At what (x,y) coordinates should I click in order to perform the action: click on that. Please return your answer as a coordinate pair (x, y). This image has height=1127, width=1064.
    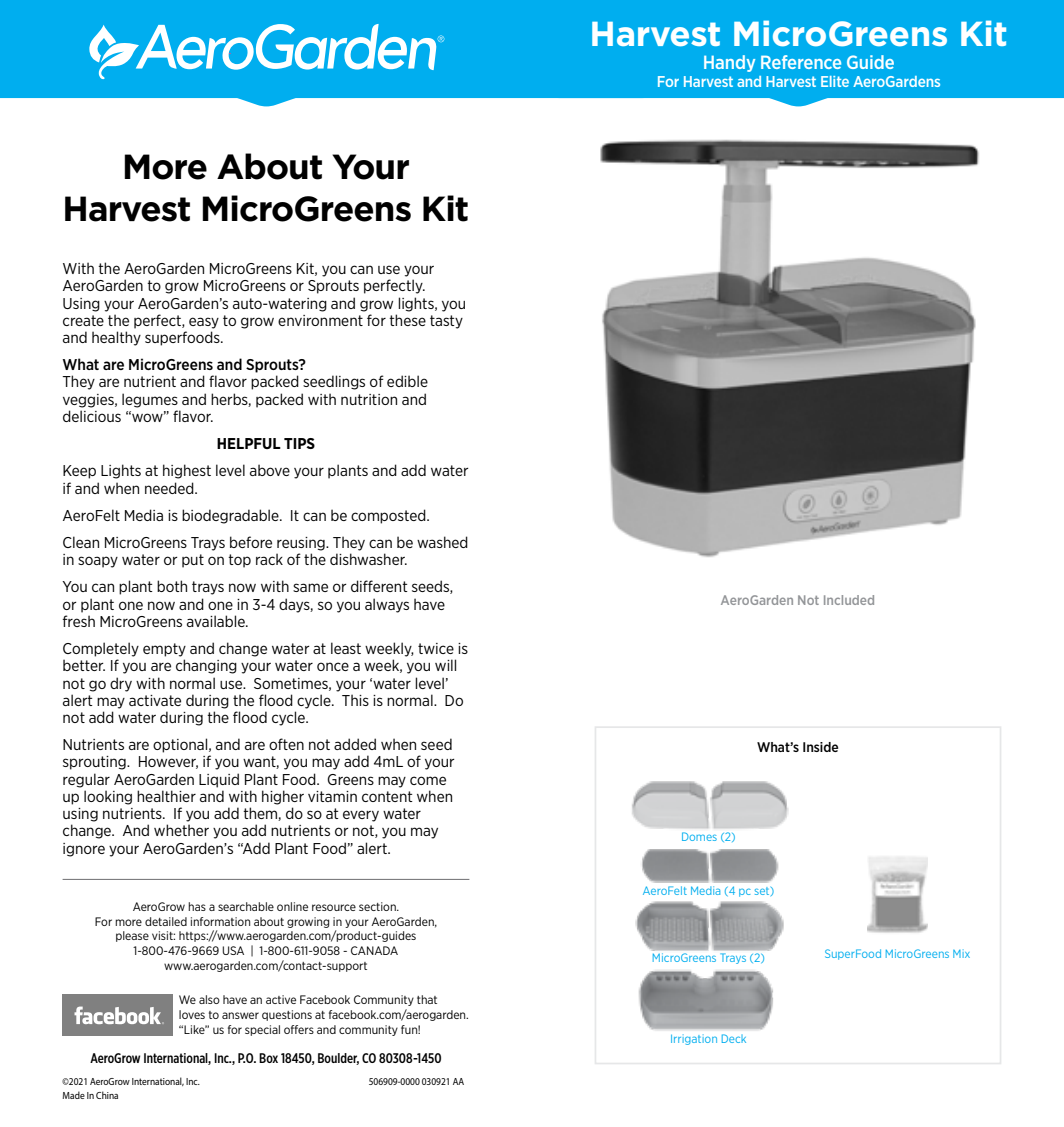
    Looking at the image, I should click on (427, 999).
